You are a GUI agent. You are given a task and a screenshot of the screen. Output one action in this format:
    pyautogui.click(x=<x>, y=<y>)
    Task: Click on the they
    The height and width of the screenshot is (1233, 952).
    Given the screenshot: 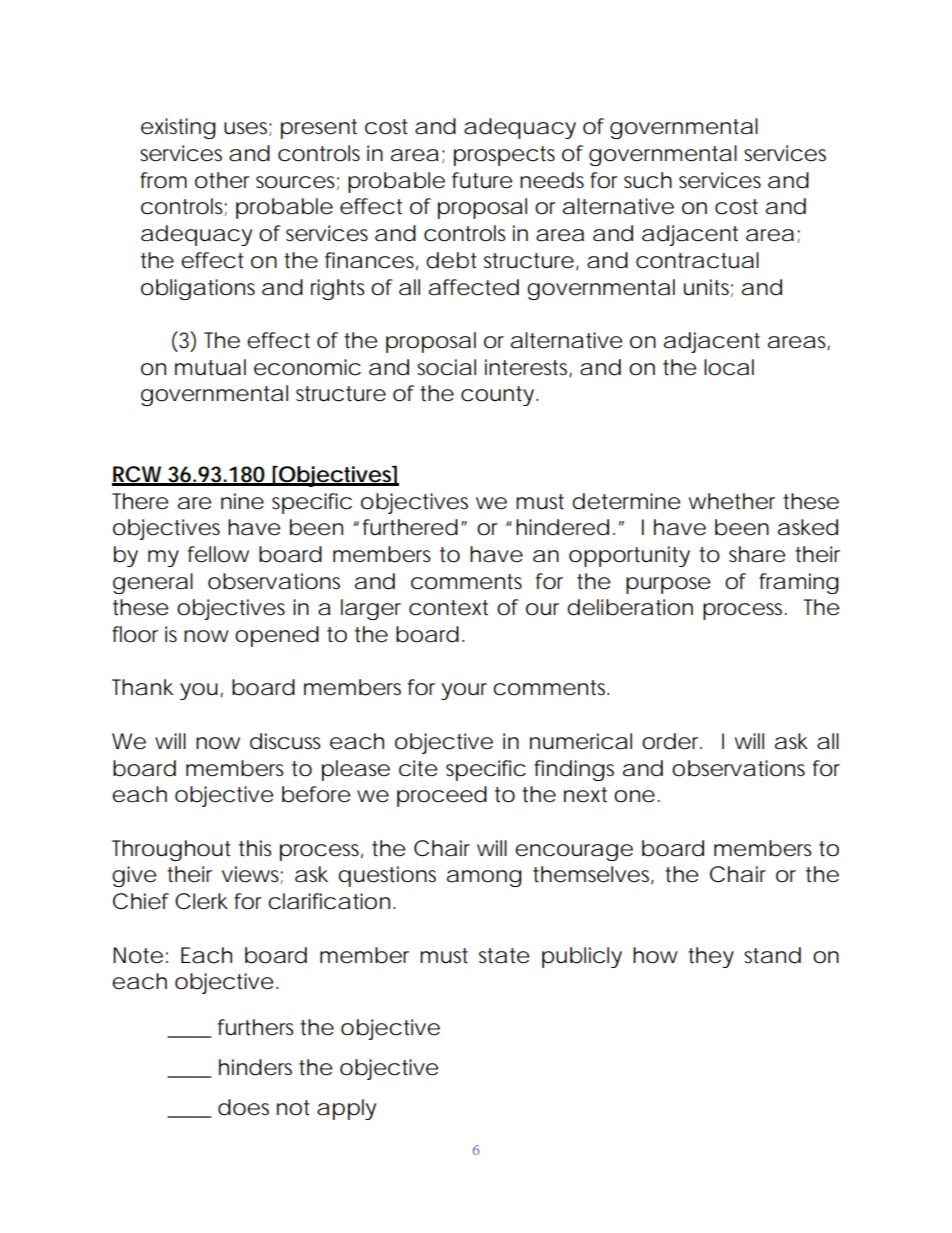 What is the action you would take?
    pyautogui.click(x=711, y=957)
